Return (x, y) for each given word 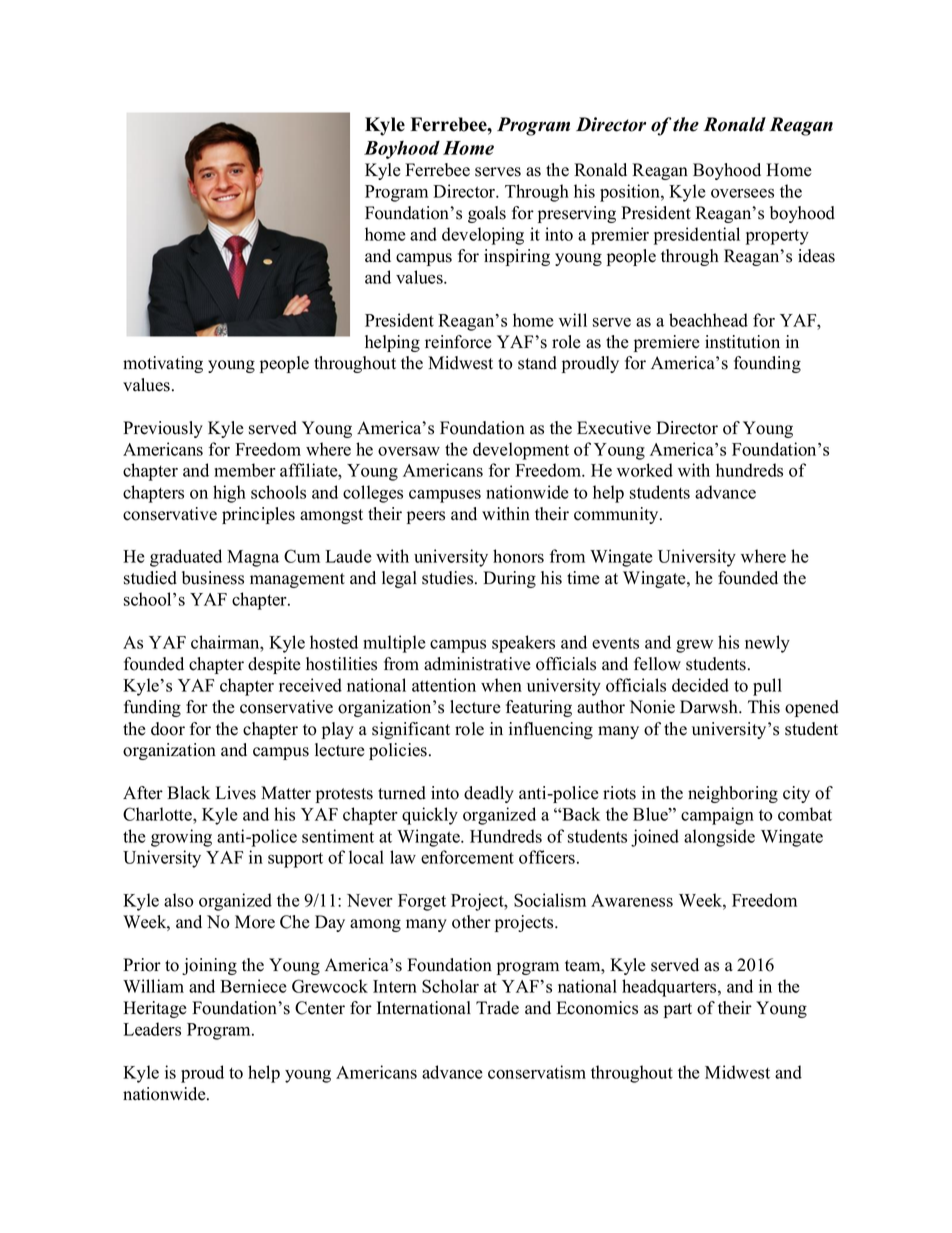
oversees (742, 193)
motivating (163, 364)
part (678, 1010)
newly (767, 644)
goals (487, 214)
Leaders (152, 1029)
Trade (497, 1008)
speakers (523, 644)
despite (274, 665)
